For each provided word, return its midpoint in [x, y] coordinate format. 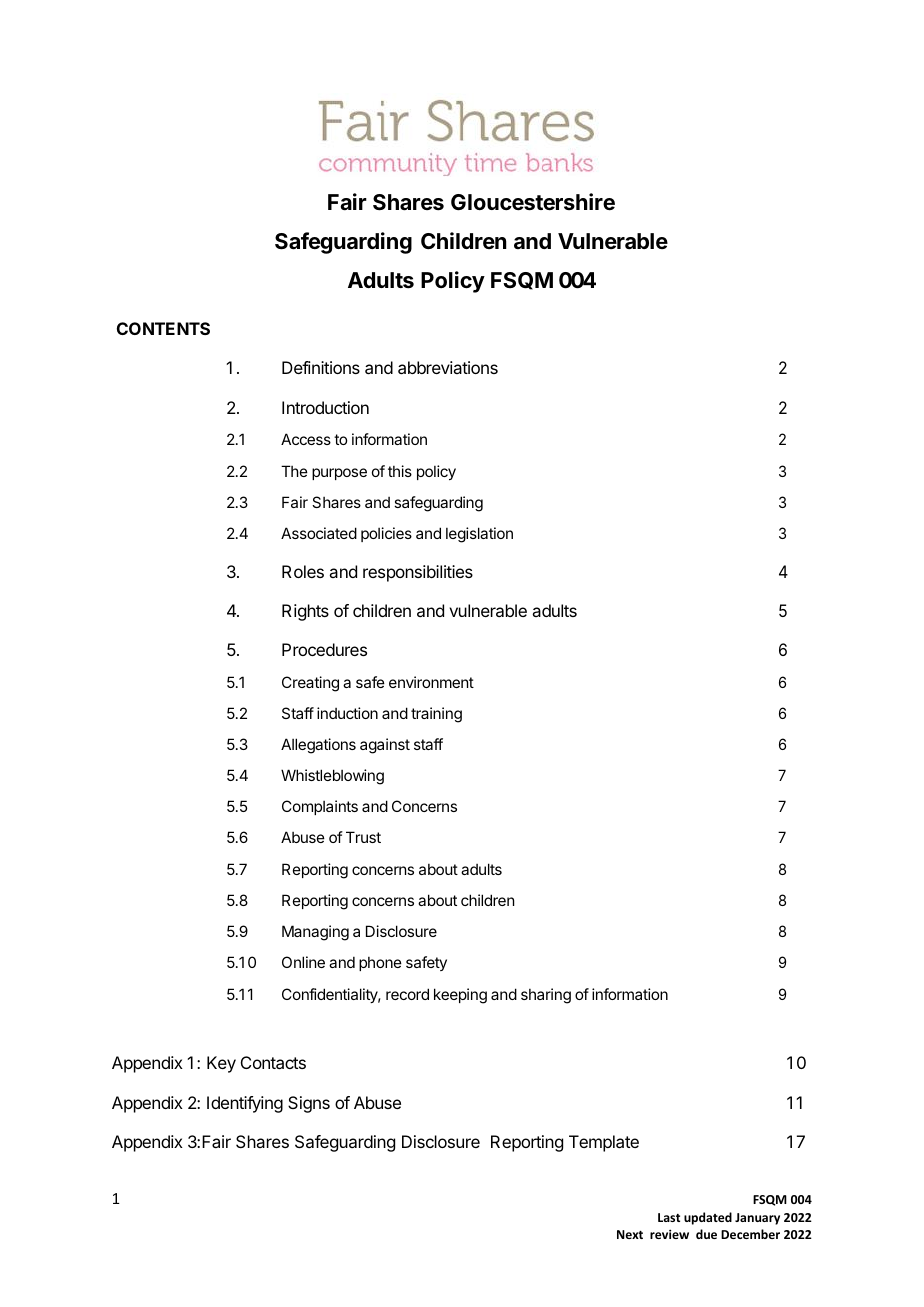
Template [604, 1143]
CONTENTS [163, 328]
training [436, 715]
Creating [310, 684]
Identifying [245, 1104]
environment [431, 682]
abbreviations [448, 367]
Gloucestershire [533, 202]
